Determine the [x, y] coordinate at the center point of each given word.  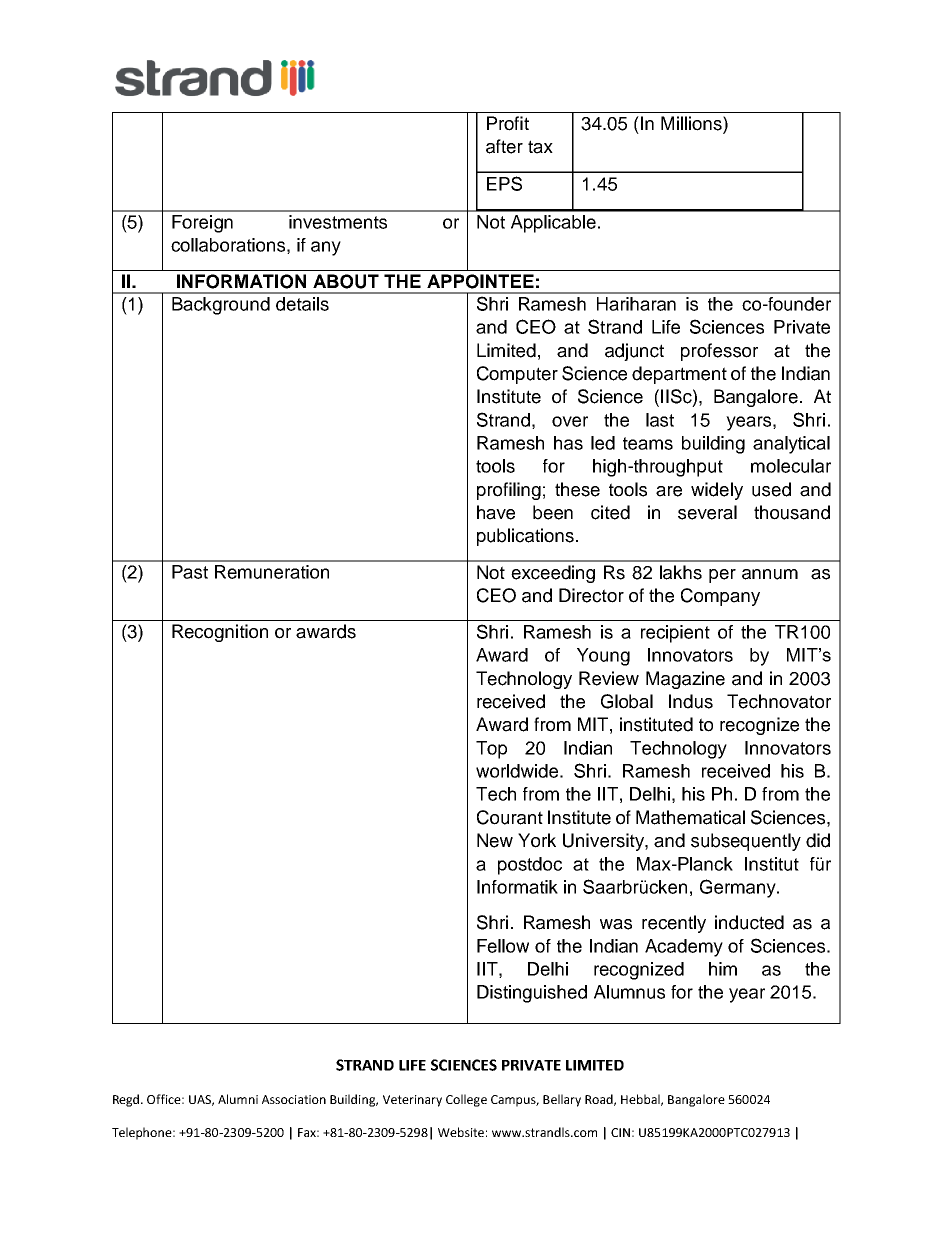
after [504, 146]
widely [717, 491]
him [723, 969]
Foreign [202, 224]
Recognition [220, 633]
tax [540, 147]
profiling [509, 491]
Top [491, 750]
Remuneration [272, 572]
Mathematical [690, 817]
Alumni [238, 1099]
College [466, 1100]
